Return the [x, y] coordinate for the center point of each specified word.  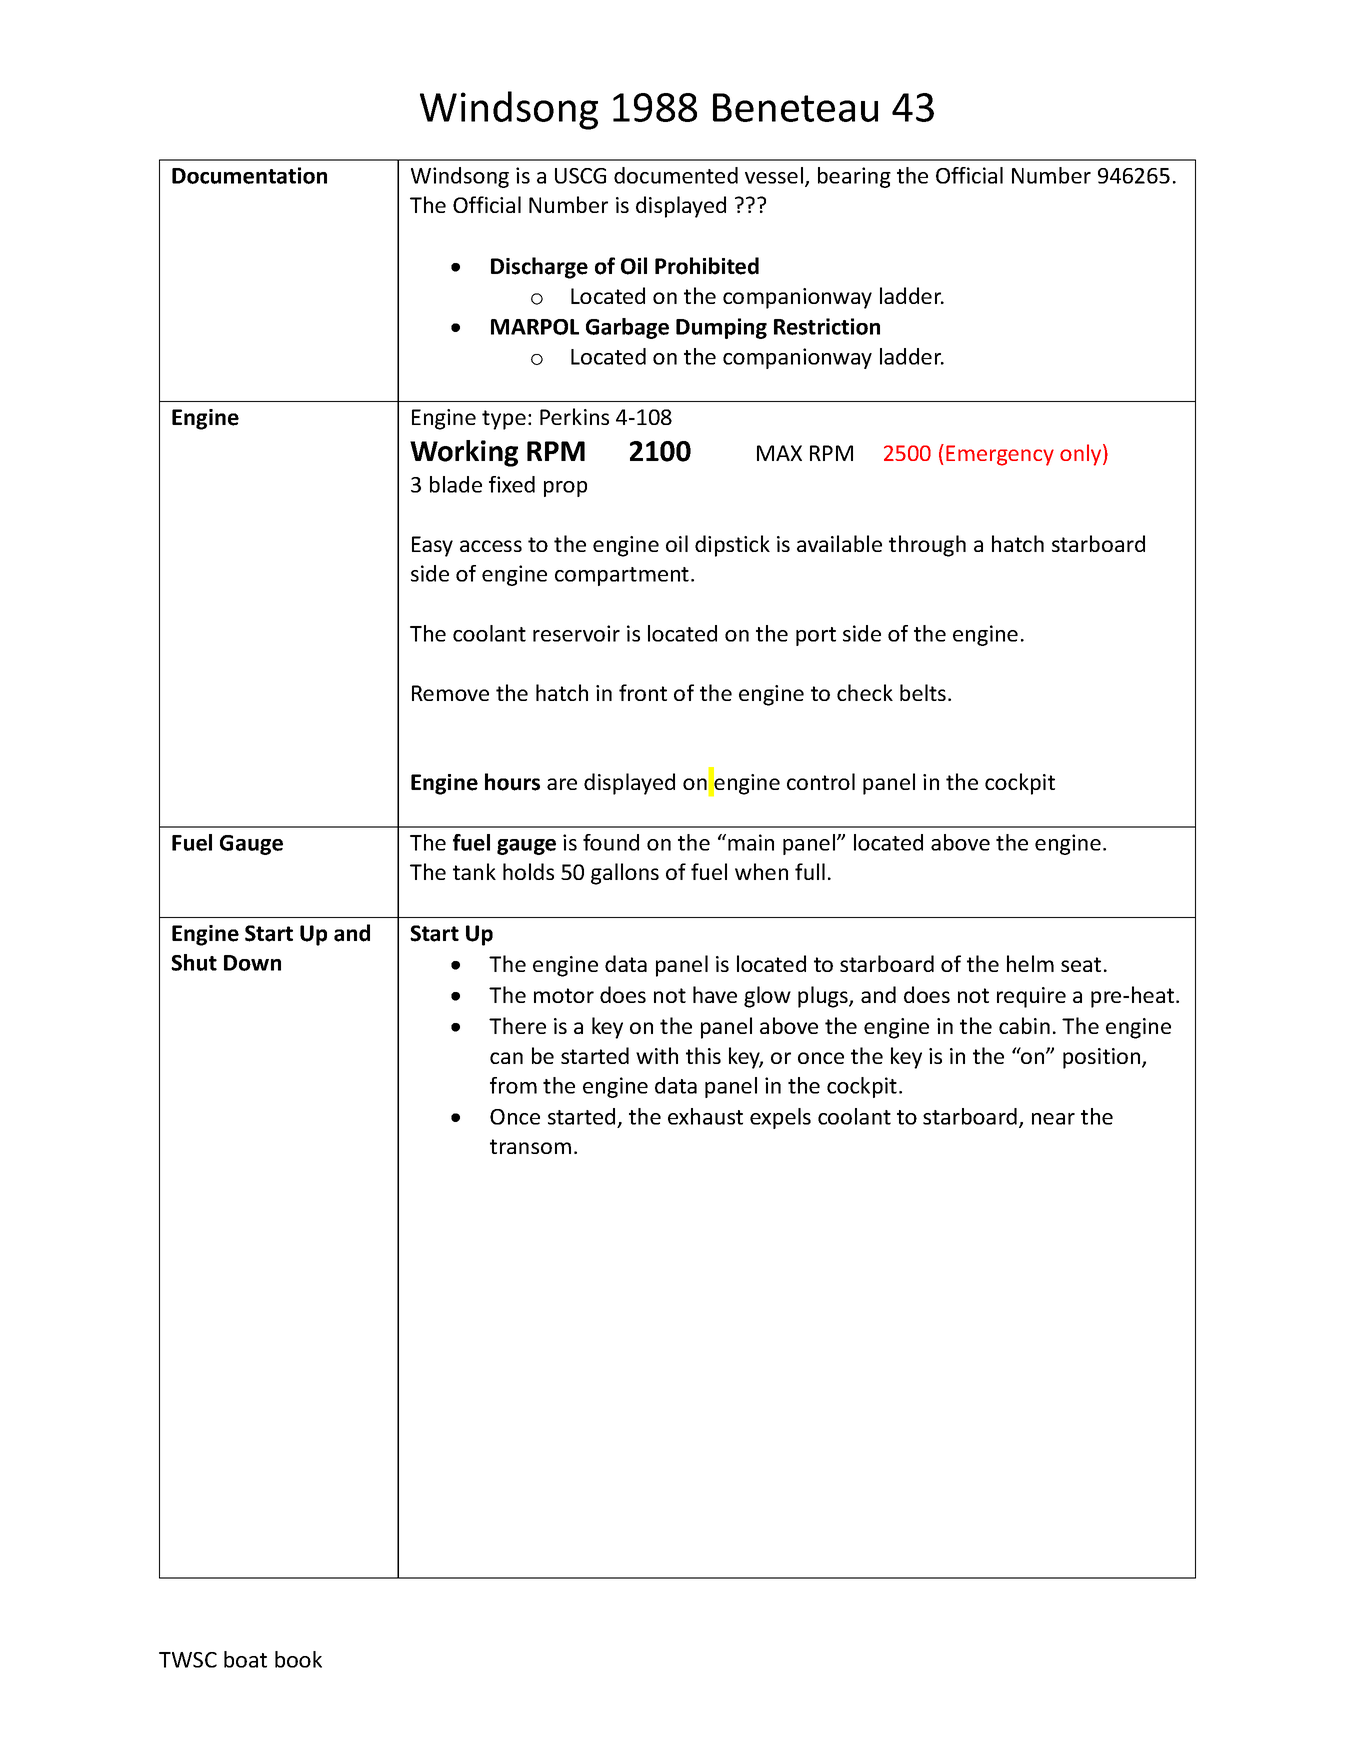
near [1053, 1119]
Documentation [249, 175]
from [513, 1085]
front [643, 692]
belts [923, 692]
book [298, 1659]
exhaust [705, 1116]
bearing [854, 177]
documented [676, 175]
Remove [450, 693]
